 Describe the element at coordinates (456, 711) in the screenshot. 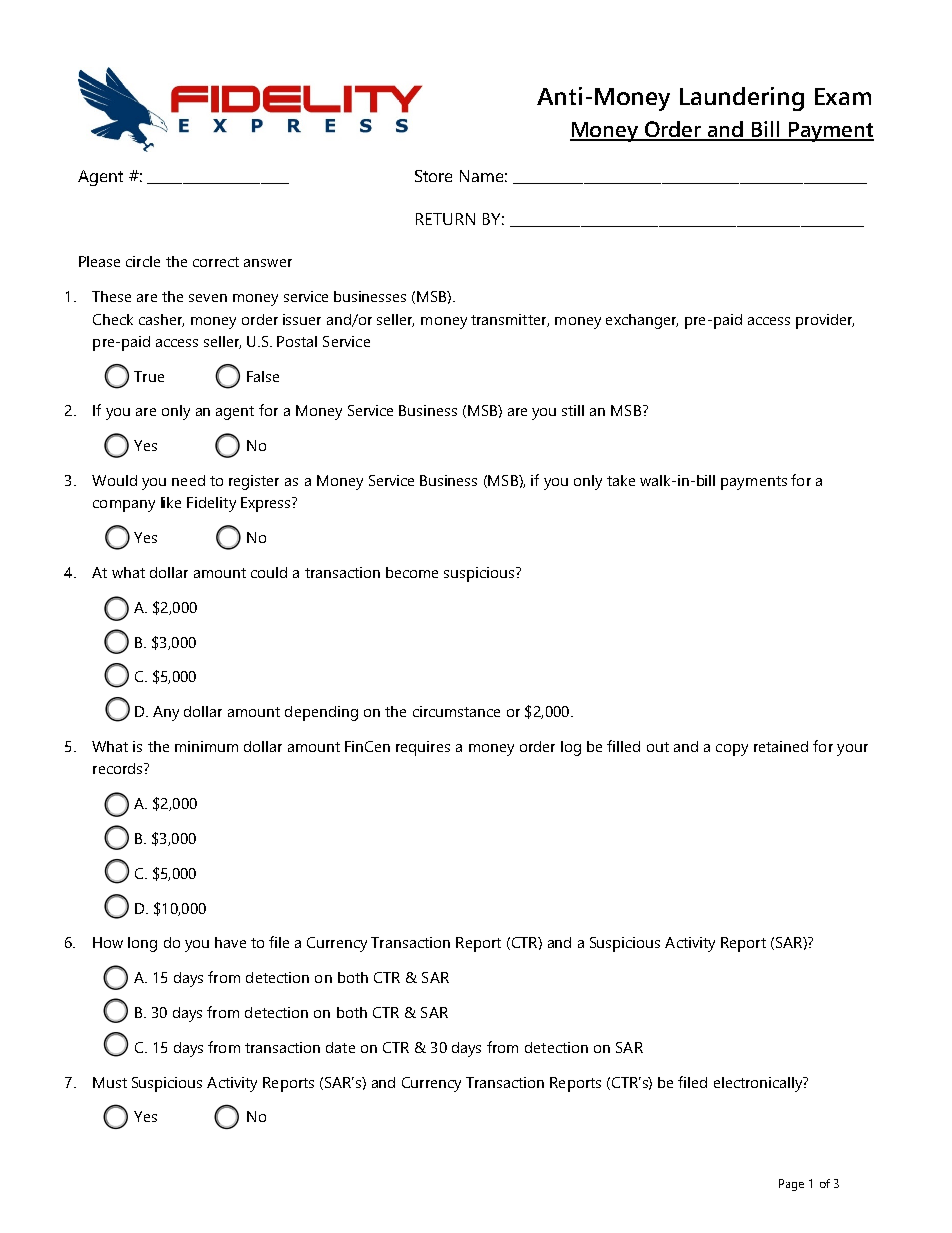

I see `circumstance` at that location.
